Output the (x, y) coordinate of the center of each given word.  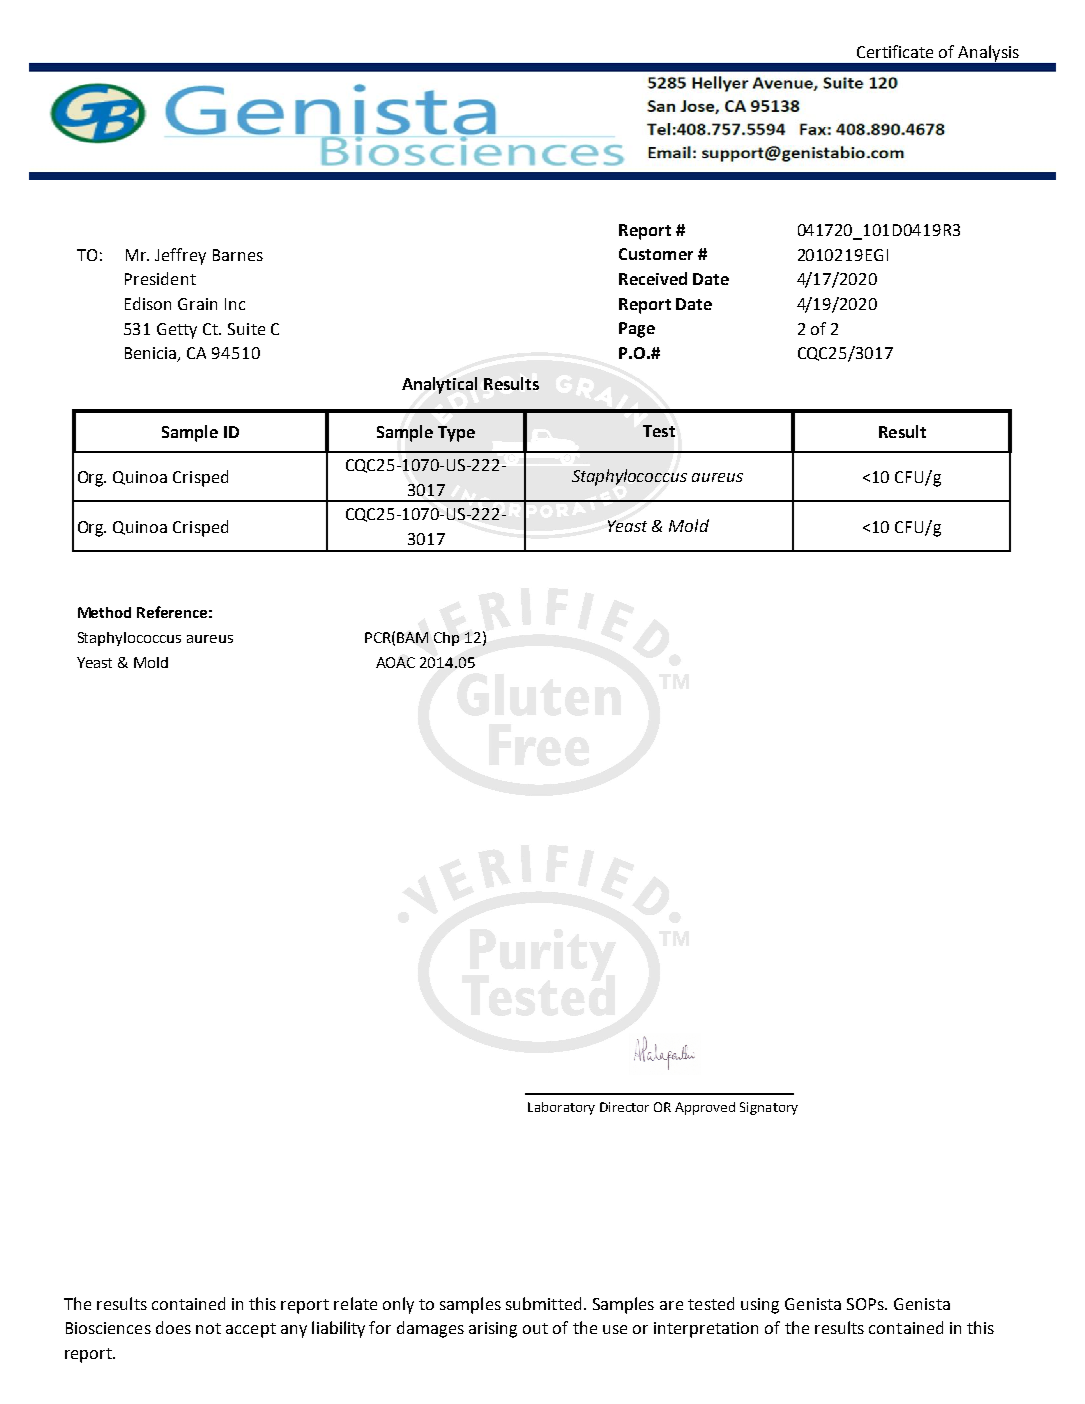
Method (104, 612)
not (208, 1328)
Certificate (895, 51)
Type (456, 434)
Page (637, 330)
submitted (543, 1303)
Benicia (152, 354)
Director (624, 1107)
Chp (446, 639)
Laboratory (561, 1108)
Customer (656, 254)
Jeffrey (180, 256)
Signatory (769, 1108)
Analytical (439, 385)
